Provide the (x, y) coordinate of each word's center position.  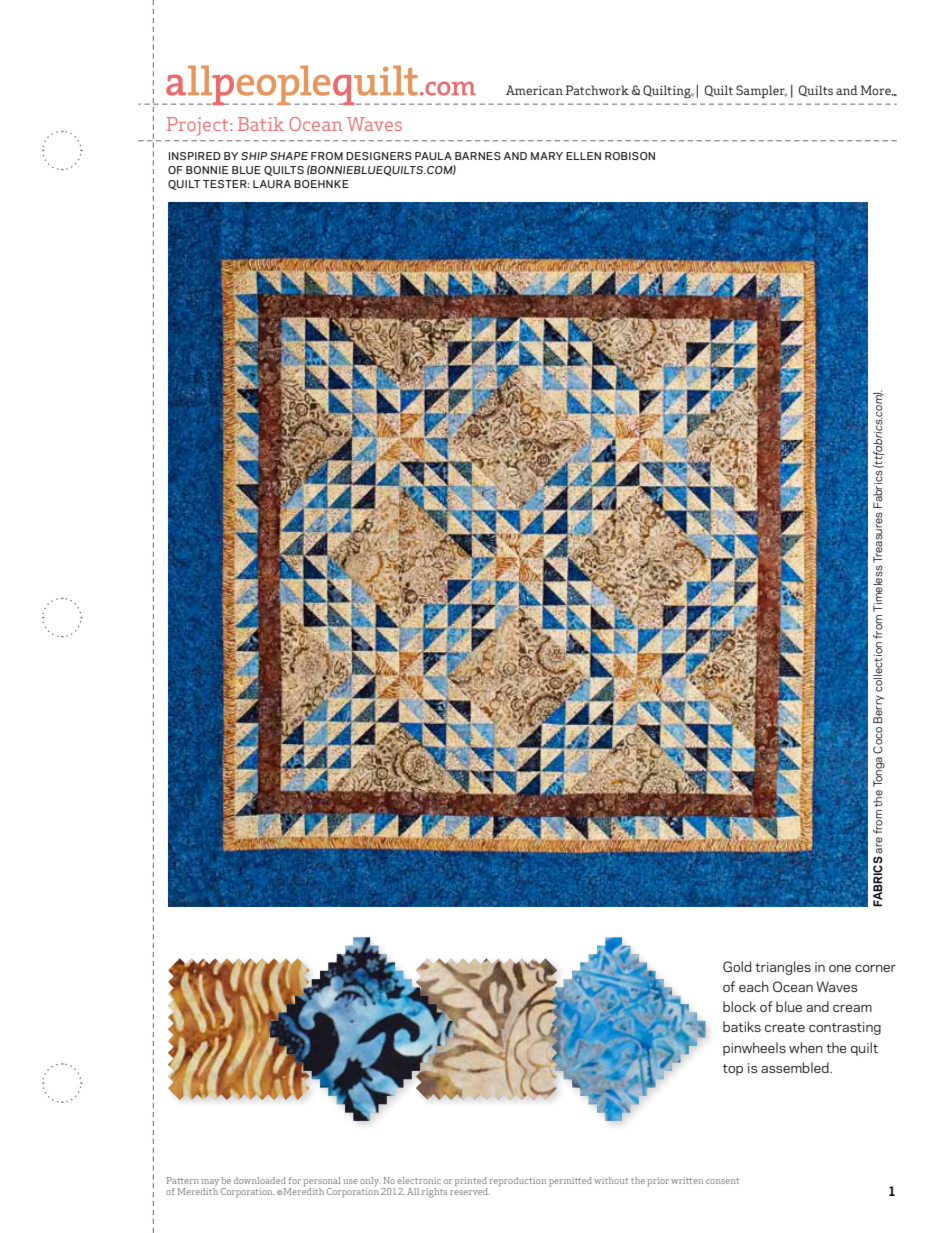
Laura (272, 184)
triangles (783, 968)
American (534, 90)
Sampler (761, 91)
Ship (254, 156)
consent (722, 1181)
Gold (737, 966)
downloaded (260, 1180)
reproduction (517, 1182)
